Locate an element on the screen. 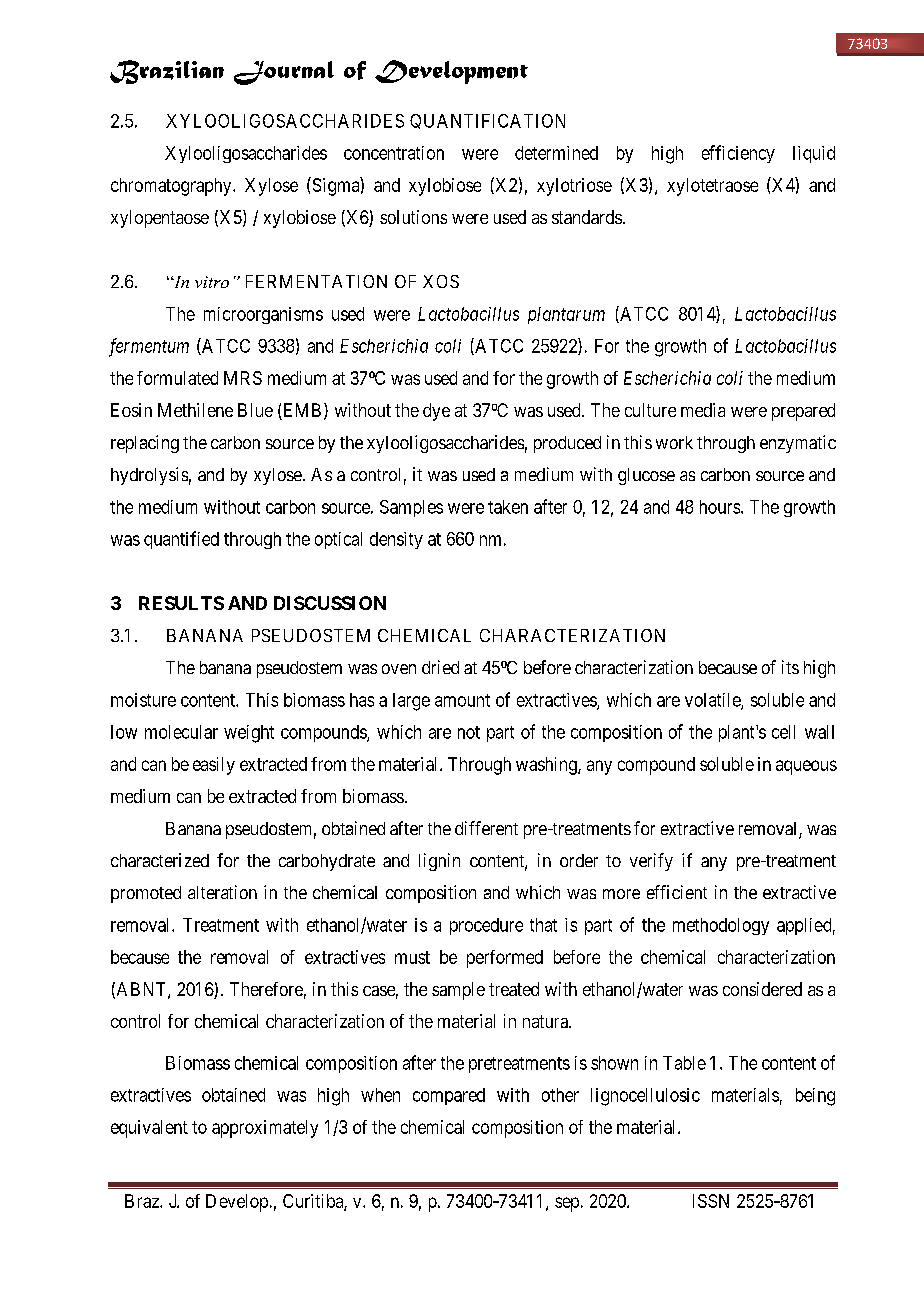  Journal is located at coordinates (284, 73).
